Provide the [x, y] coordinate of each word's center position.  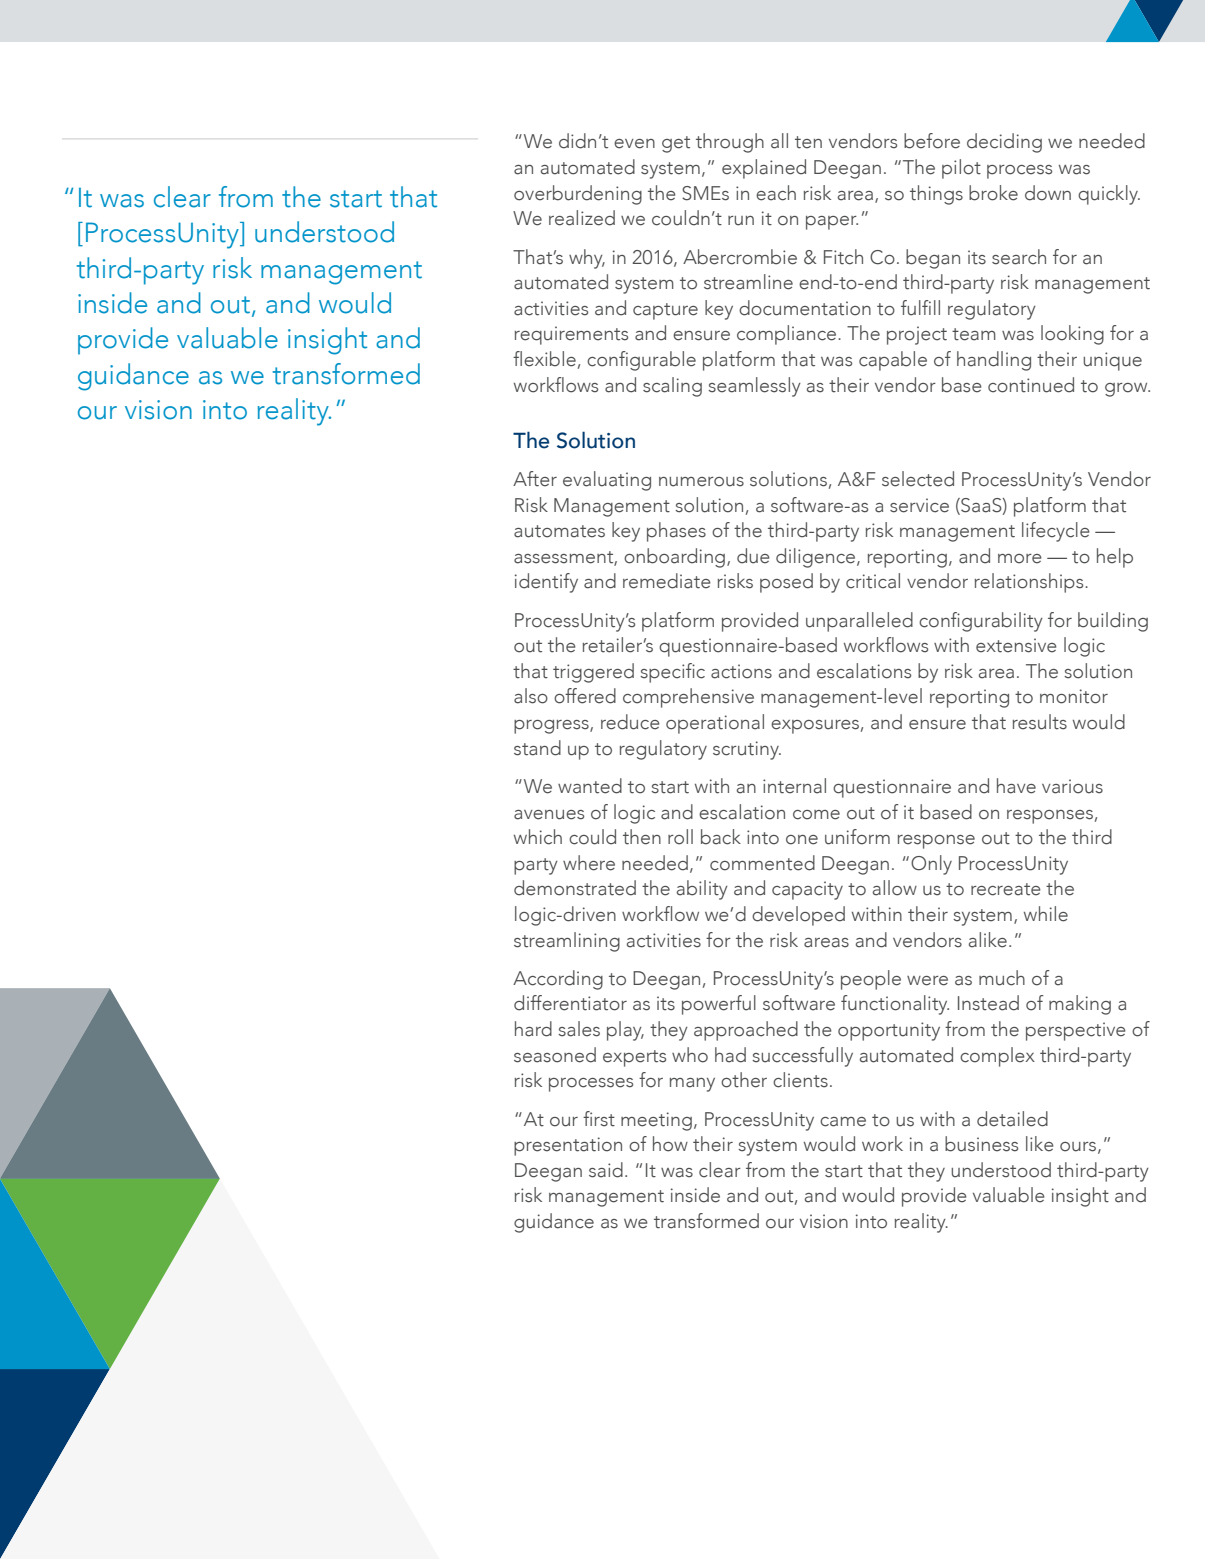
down [1048, 193]
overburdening [578, 195]
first [599, 1119]
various [1072, 786]
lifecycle [1056, 532]
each [776, 193]
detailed [1012, 1119]
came [843, 1122]
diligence [817, 558]
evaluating [607, 481]
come [816, 815]
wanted [590, 786]
